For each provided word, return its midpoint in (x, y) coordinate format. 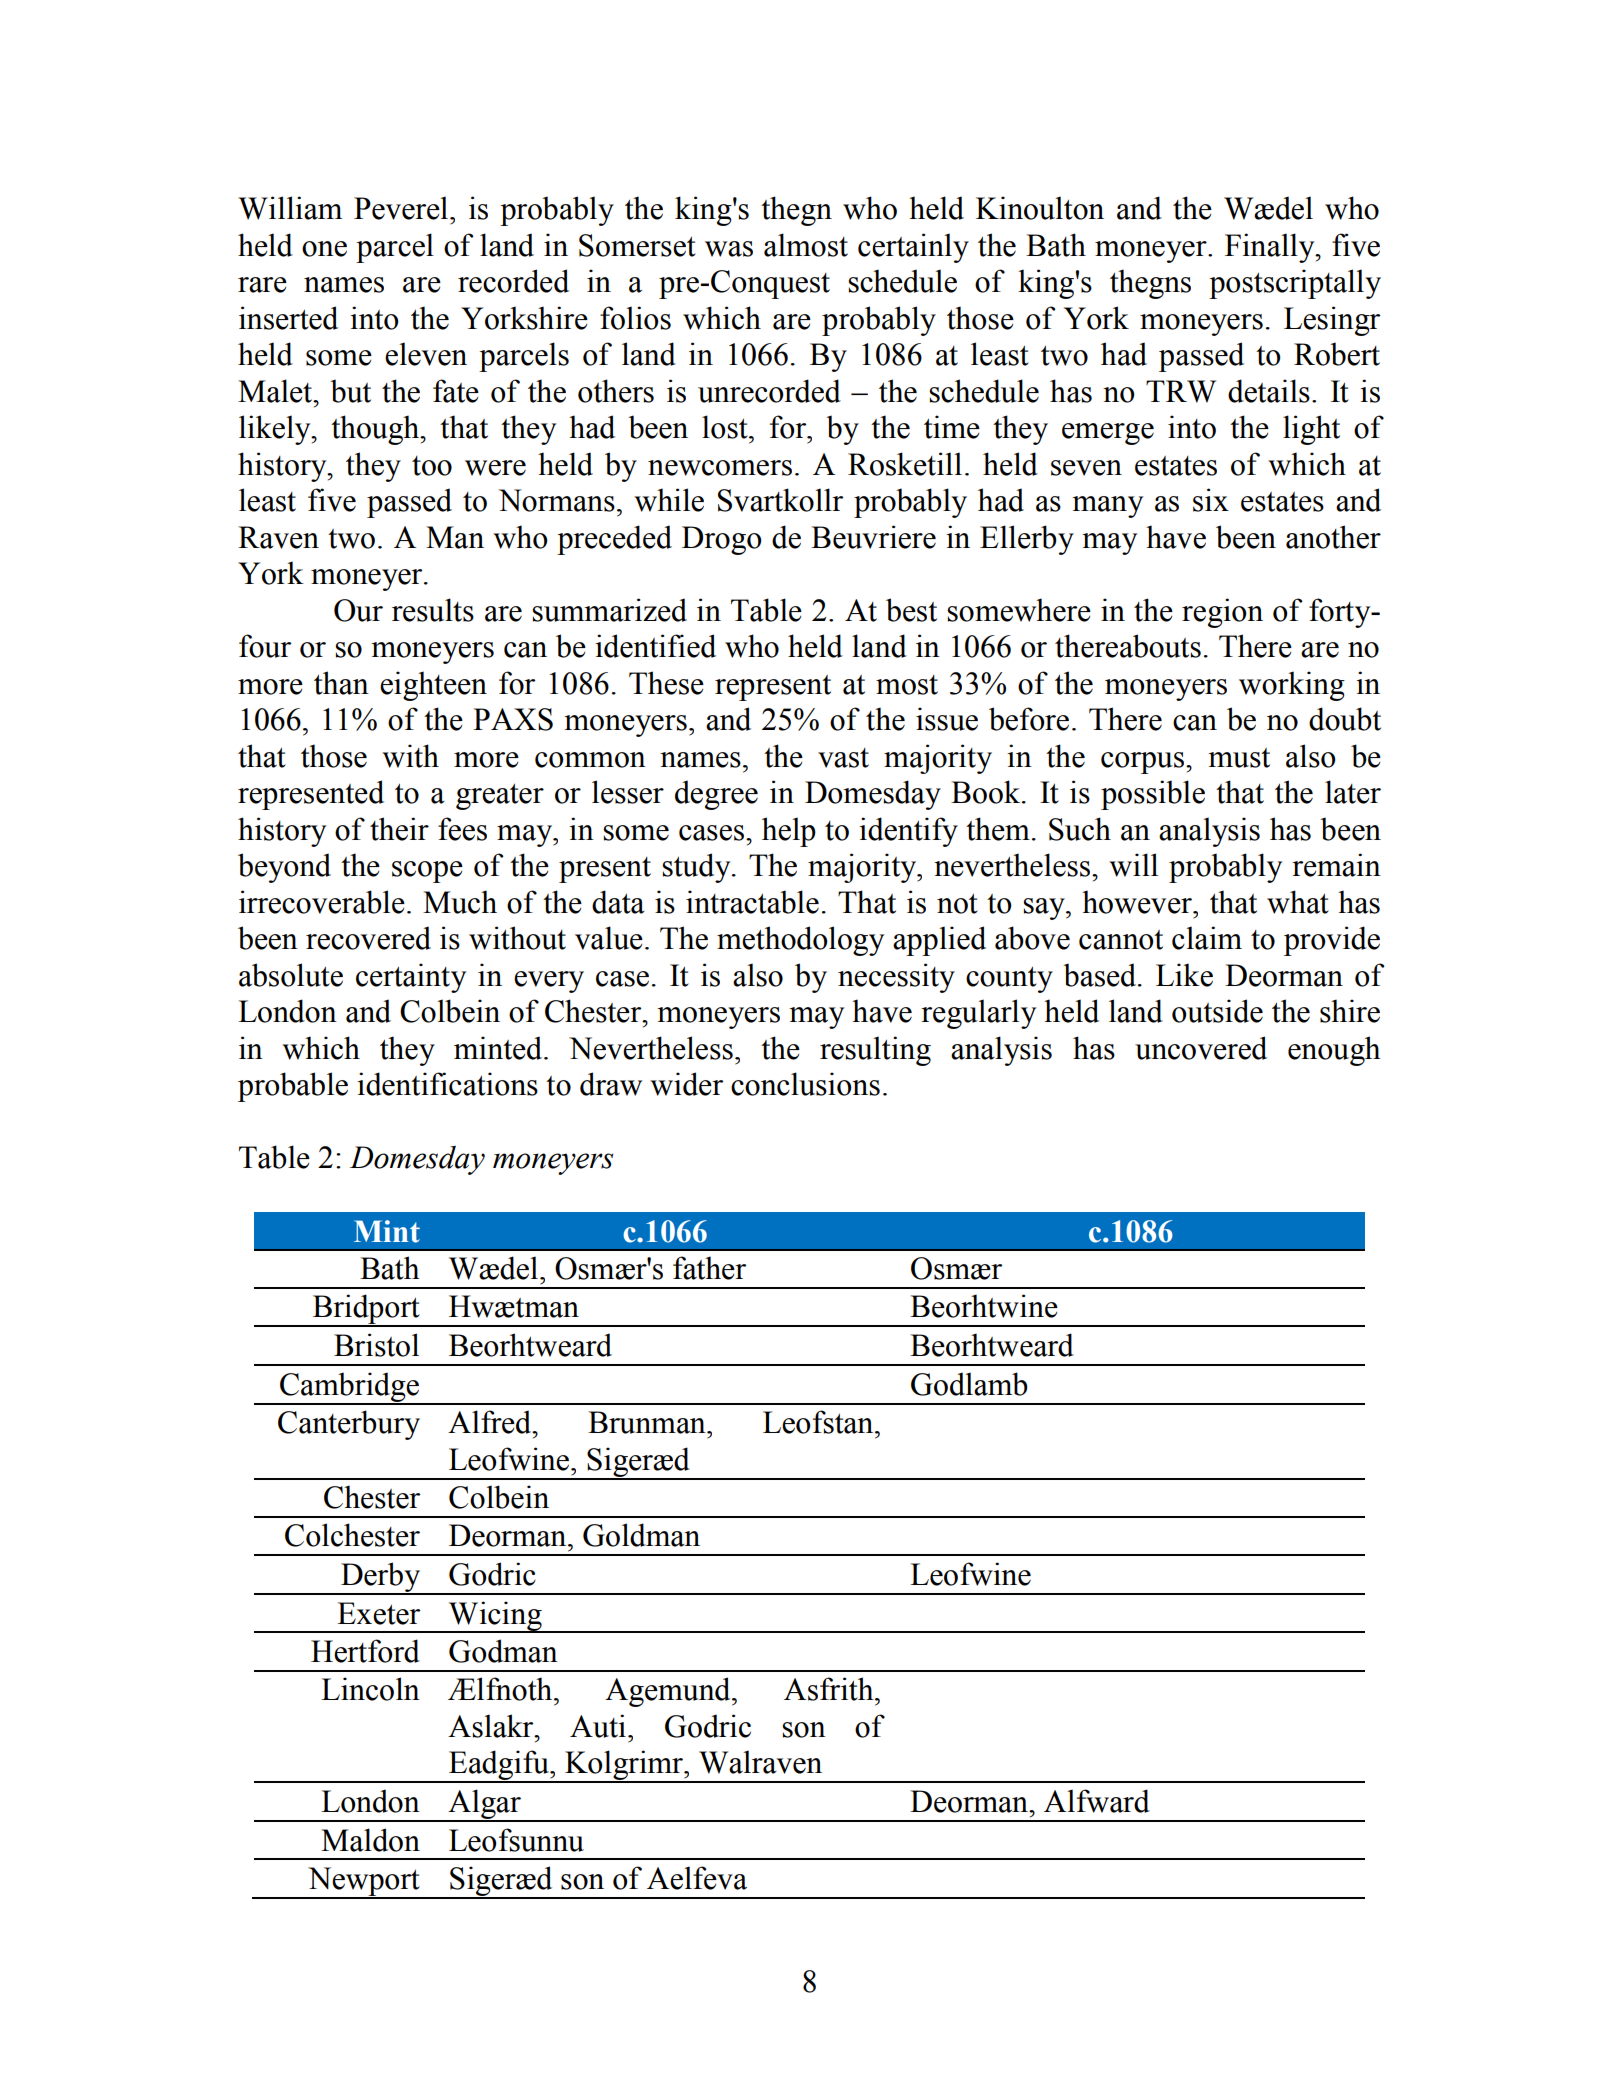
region (1222, 613)
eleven (426, 354)
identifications (447, 1084)
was (729, 249)
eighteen (433, 686)
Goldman (641, 1535)
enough (1334, 1051)
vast (843, 758)
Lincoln (370, 1689)
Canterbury (349, 1425)
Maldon (370, 1840)
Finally (1271, 248)
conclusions (805, 1084)
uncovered (1201, 1048)
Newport (364, 1882)
